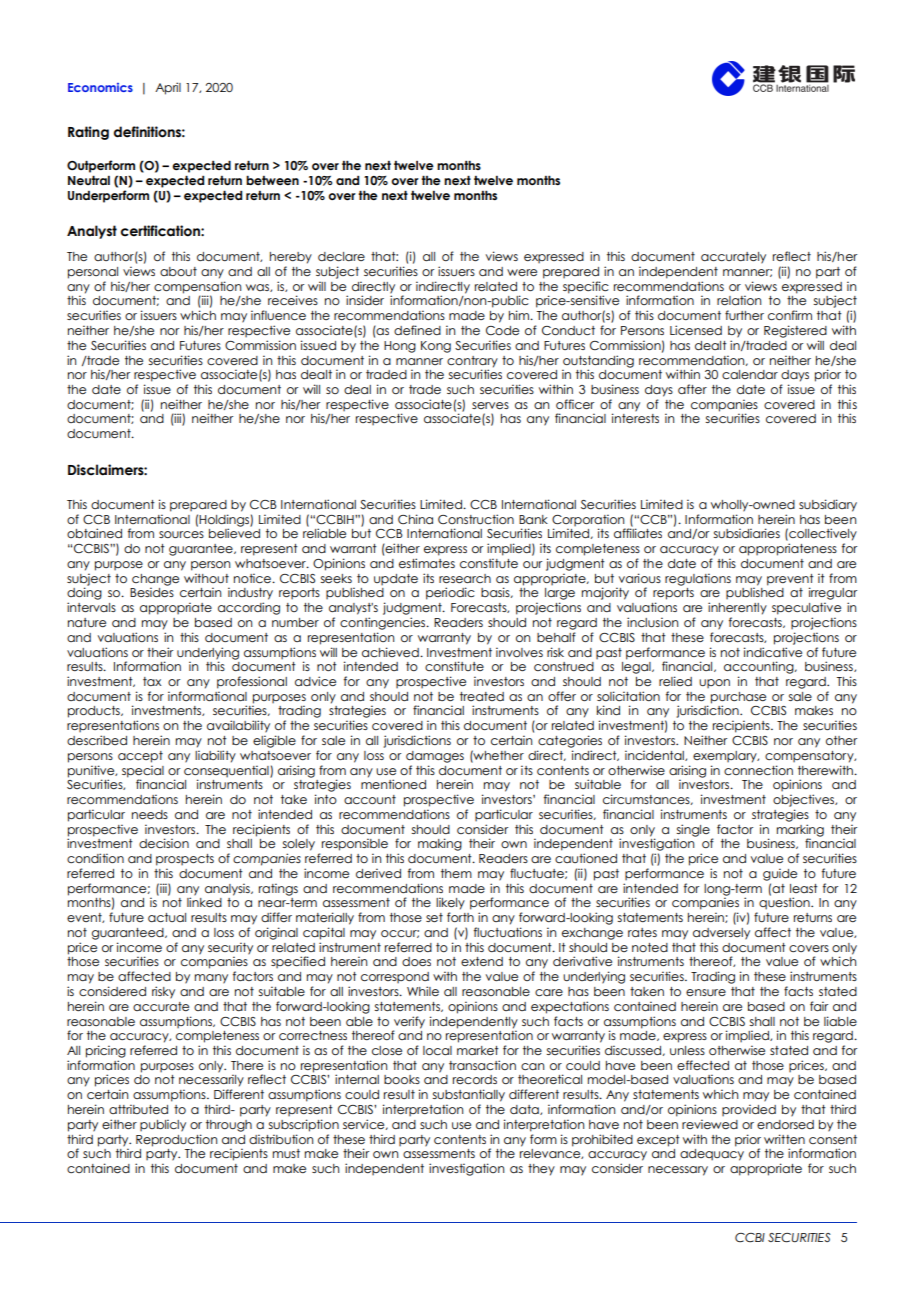  Describe the element at coordinates (450, 593) in the document. I see `periodic` at that location.
